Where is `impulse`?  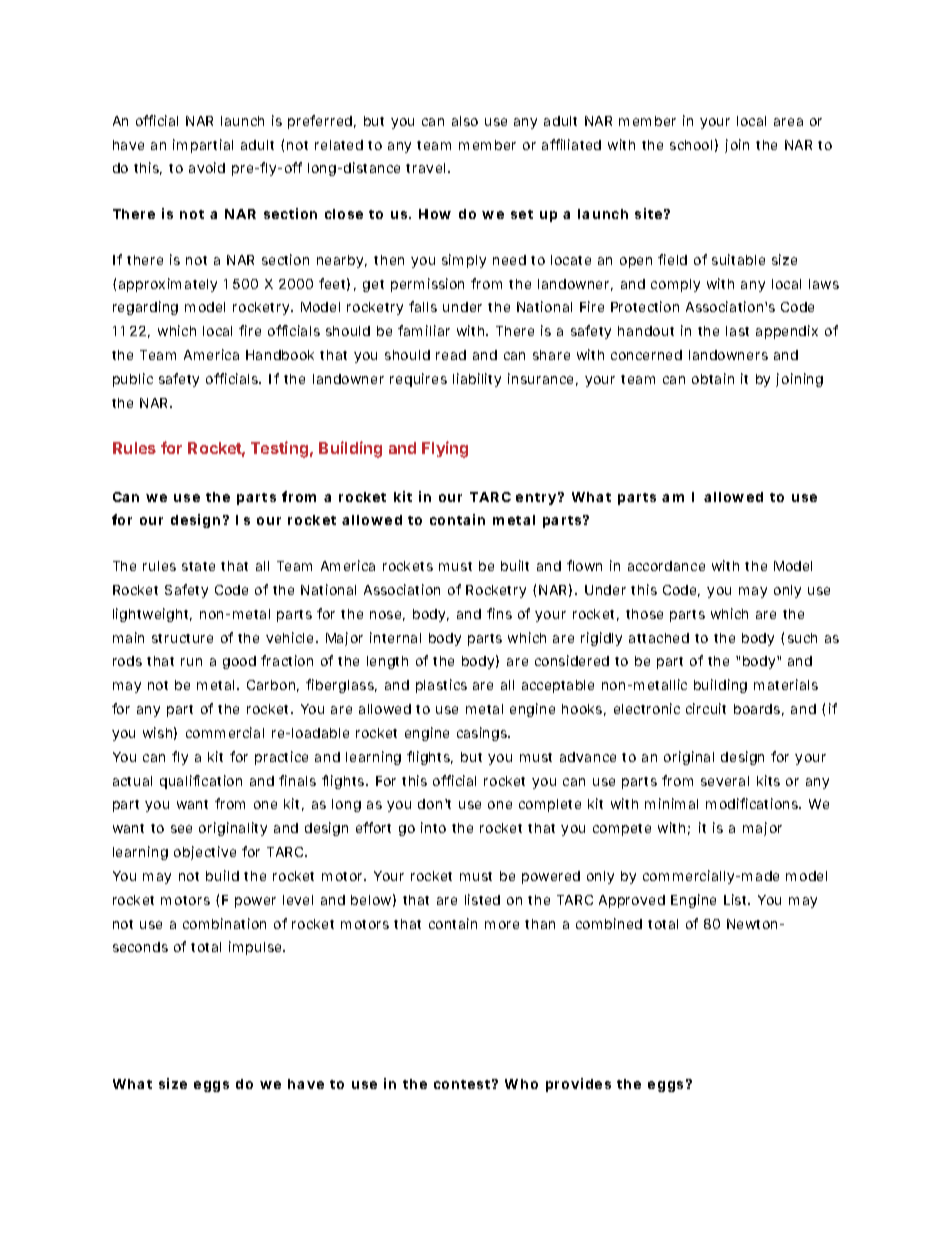
impulse is located at coordinates (256, 948).
